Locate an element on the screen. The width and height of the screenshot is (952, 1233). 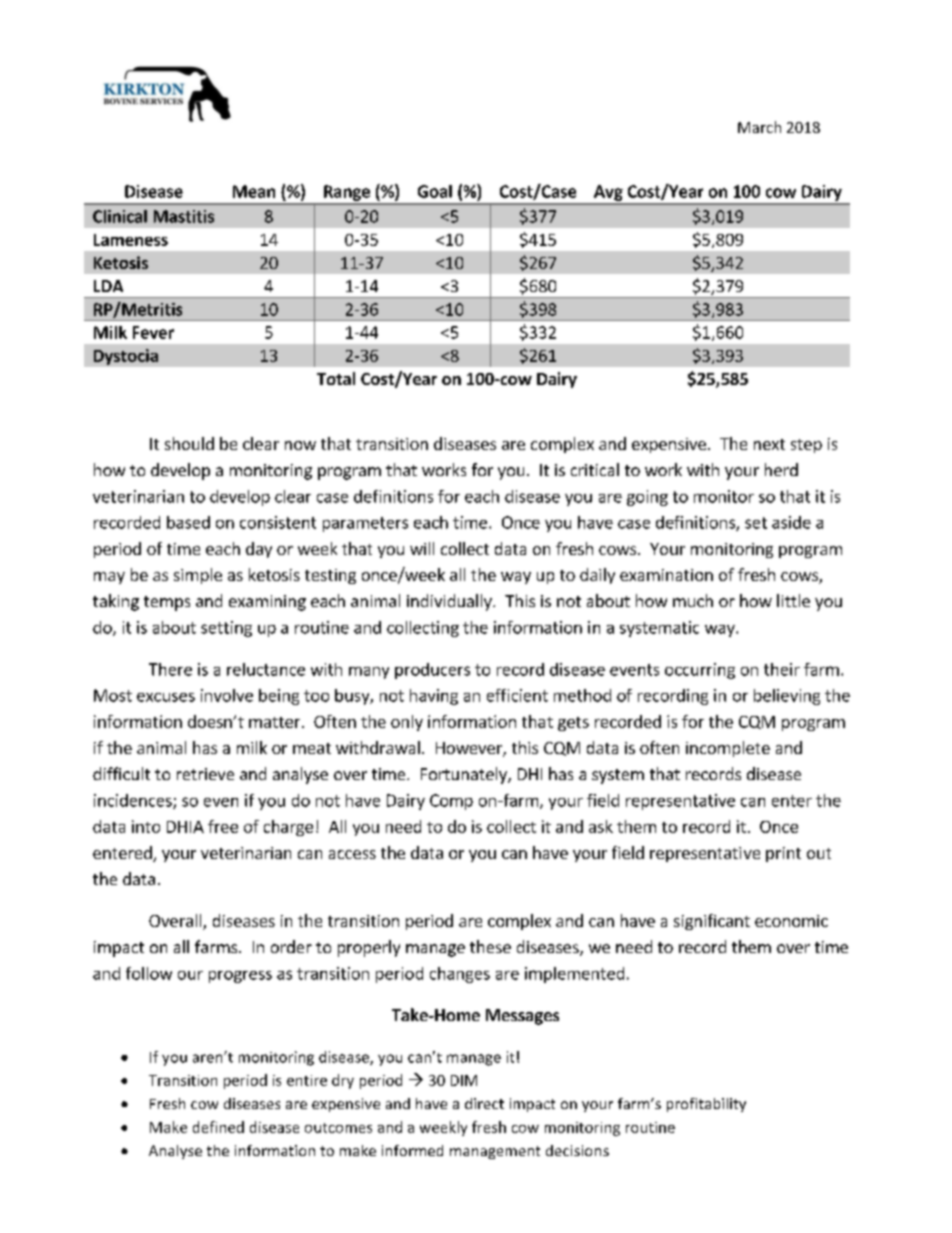
should is located at coordinates (189, 443).
